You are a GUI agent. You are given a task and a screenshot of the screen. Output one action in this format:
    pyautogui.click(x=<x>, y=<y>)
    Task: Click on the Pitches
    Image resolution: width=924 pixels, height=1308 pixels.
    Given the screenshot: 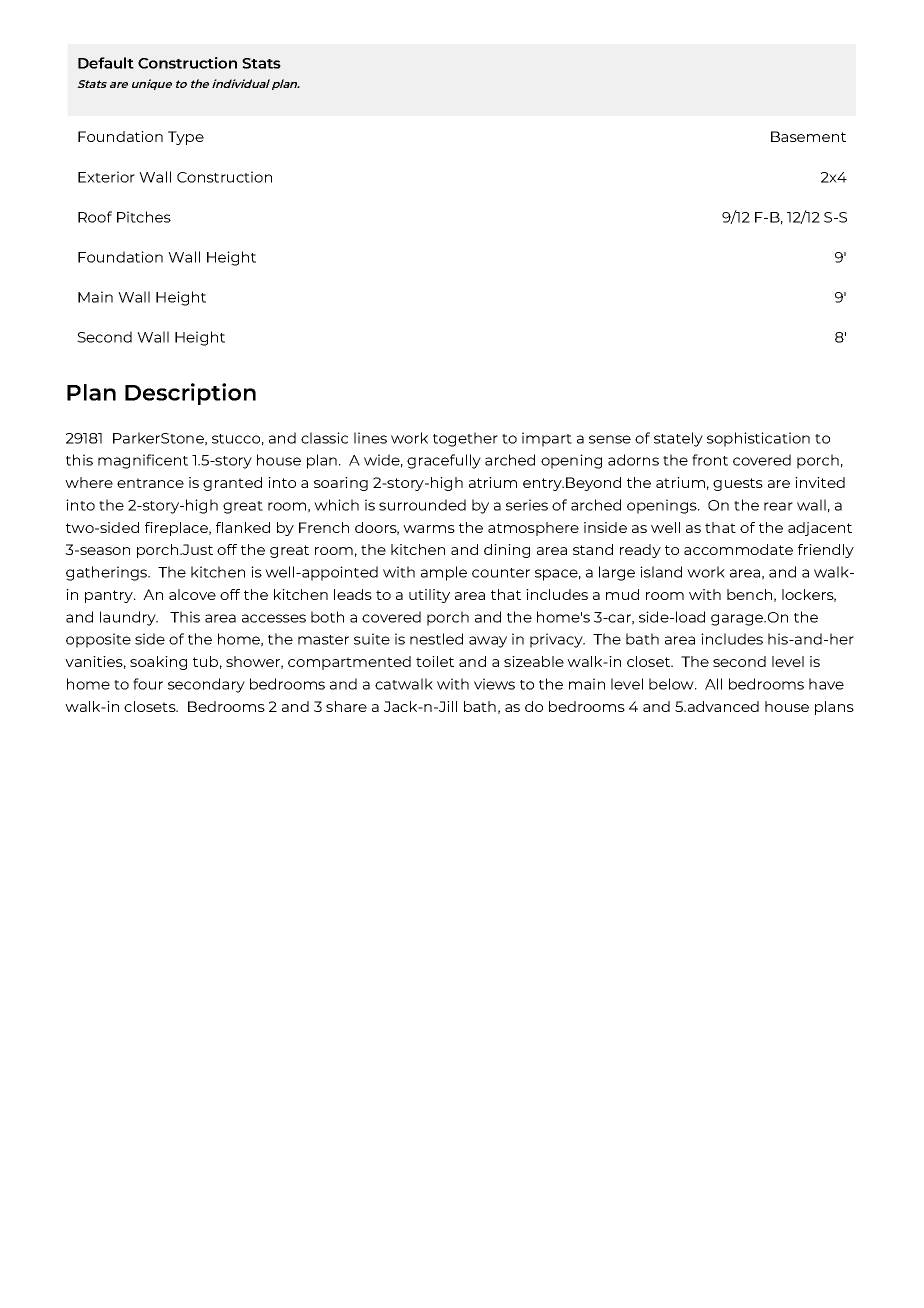 What is the action you would take?
    pyautogui.click(x=144, y=217)
